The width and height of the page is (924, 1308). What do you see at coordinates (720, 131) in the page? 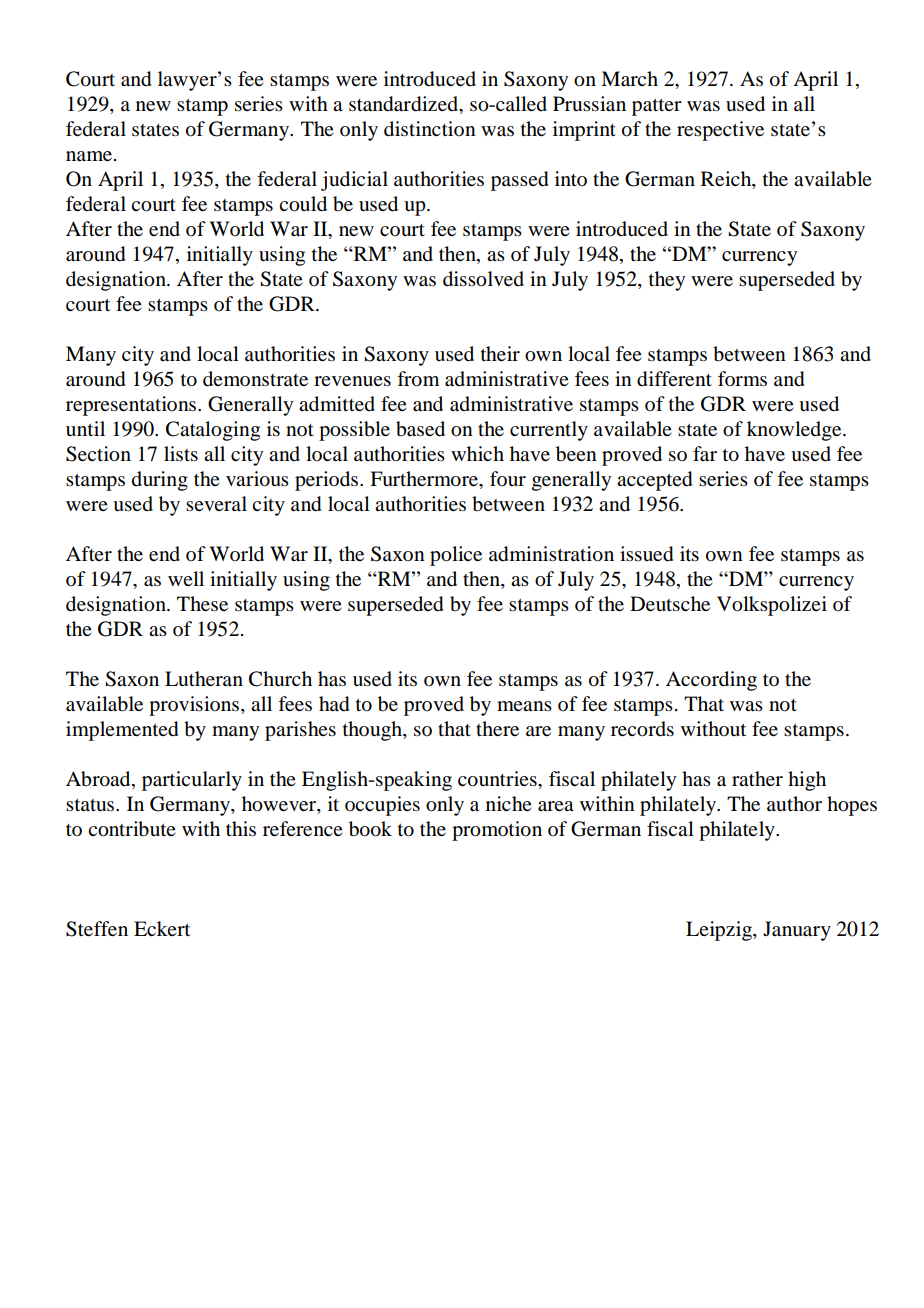
I see `respective` at bounding box center [720, 131].
